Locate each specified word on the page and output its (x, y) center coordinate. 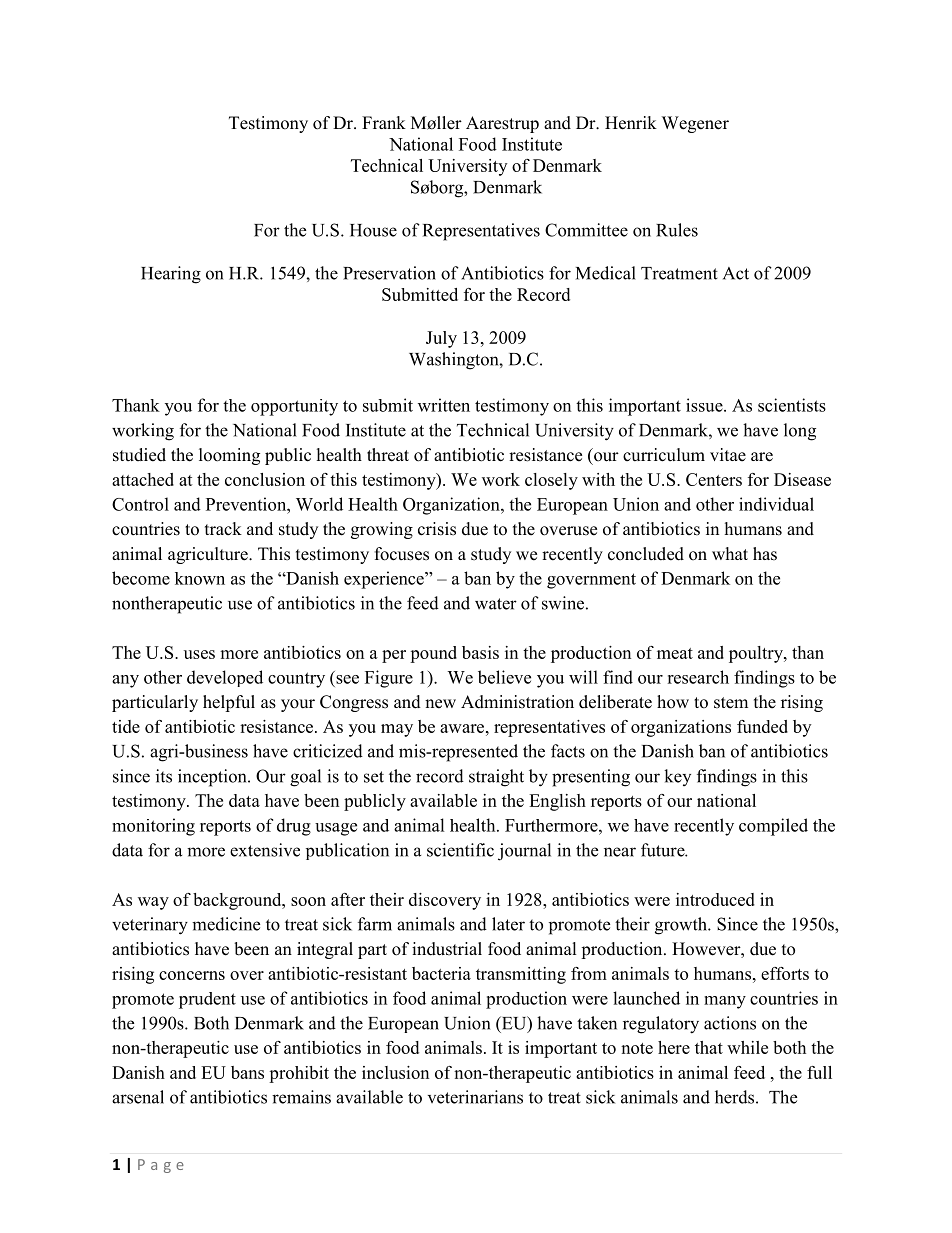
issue (705, 405)
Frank (384, 122)
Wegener (695, 124)
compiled (773, 827)
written (444, 405)
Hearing (171, 275)
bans (247, 1072)
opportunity (294, 407)
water (496, 604)
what (730, 553)
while (747, 1047)
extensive (265, 850)
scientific (460, 850)
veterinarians (475, 1097)
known (200, 578)
